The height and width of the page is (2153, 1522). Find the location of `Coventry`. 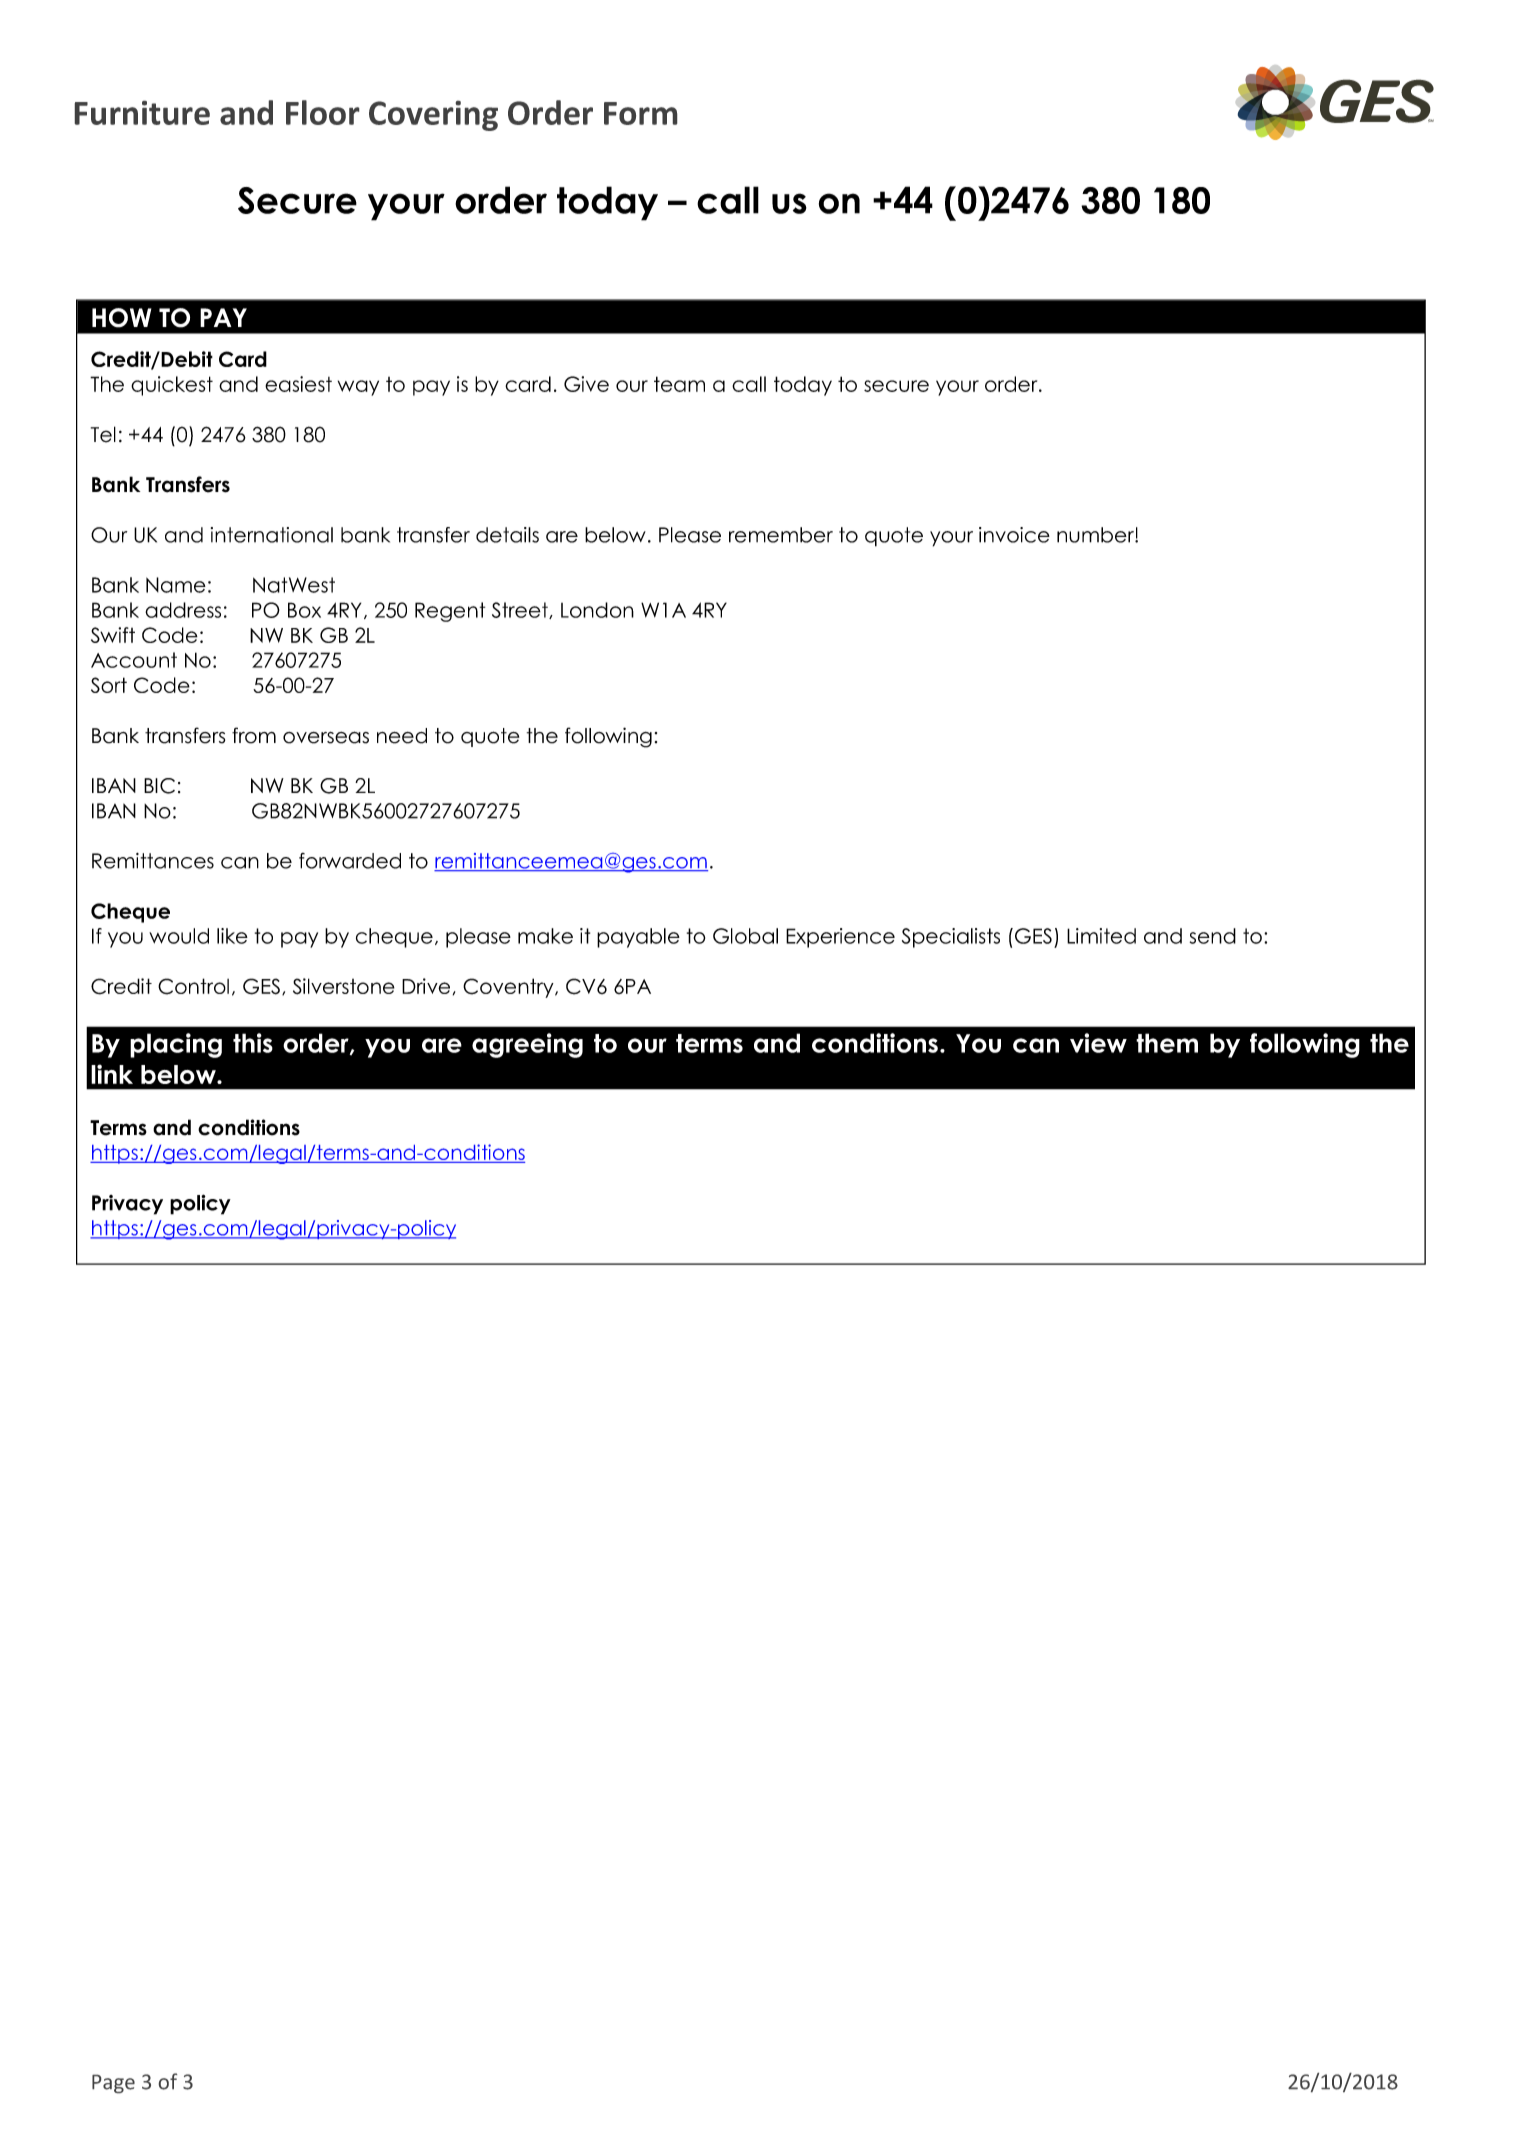

Coventry is located at coordinates (509, 988).
